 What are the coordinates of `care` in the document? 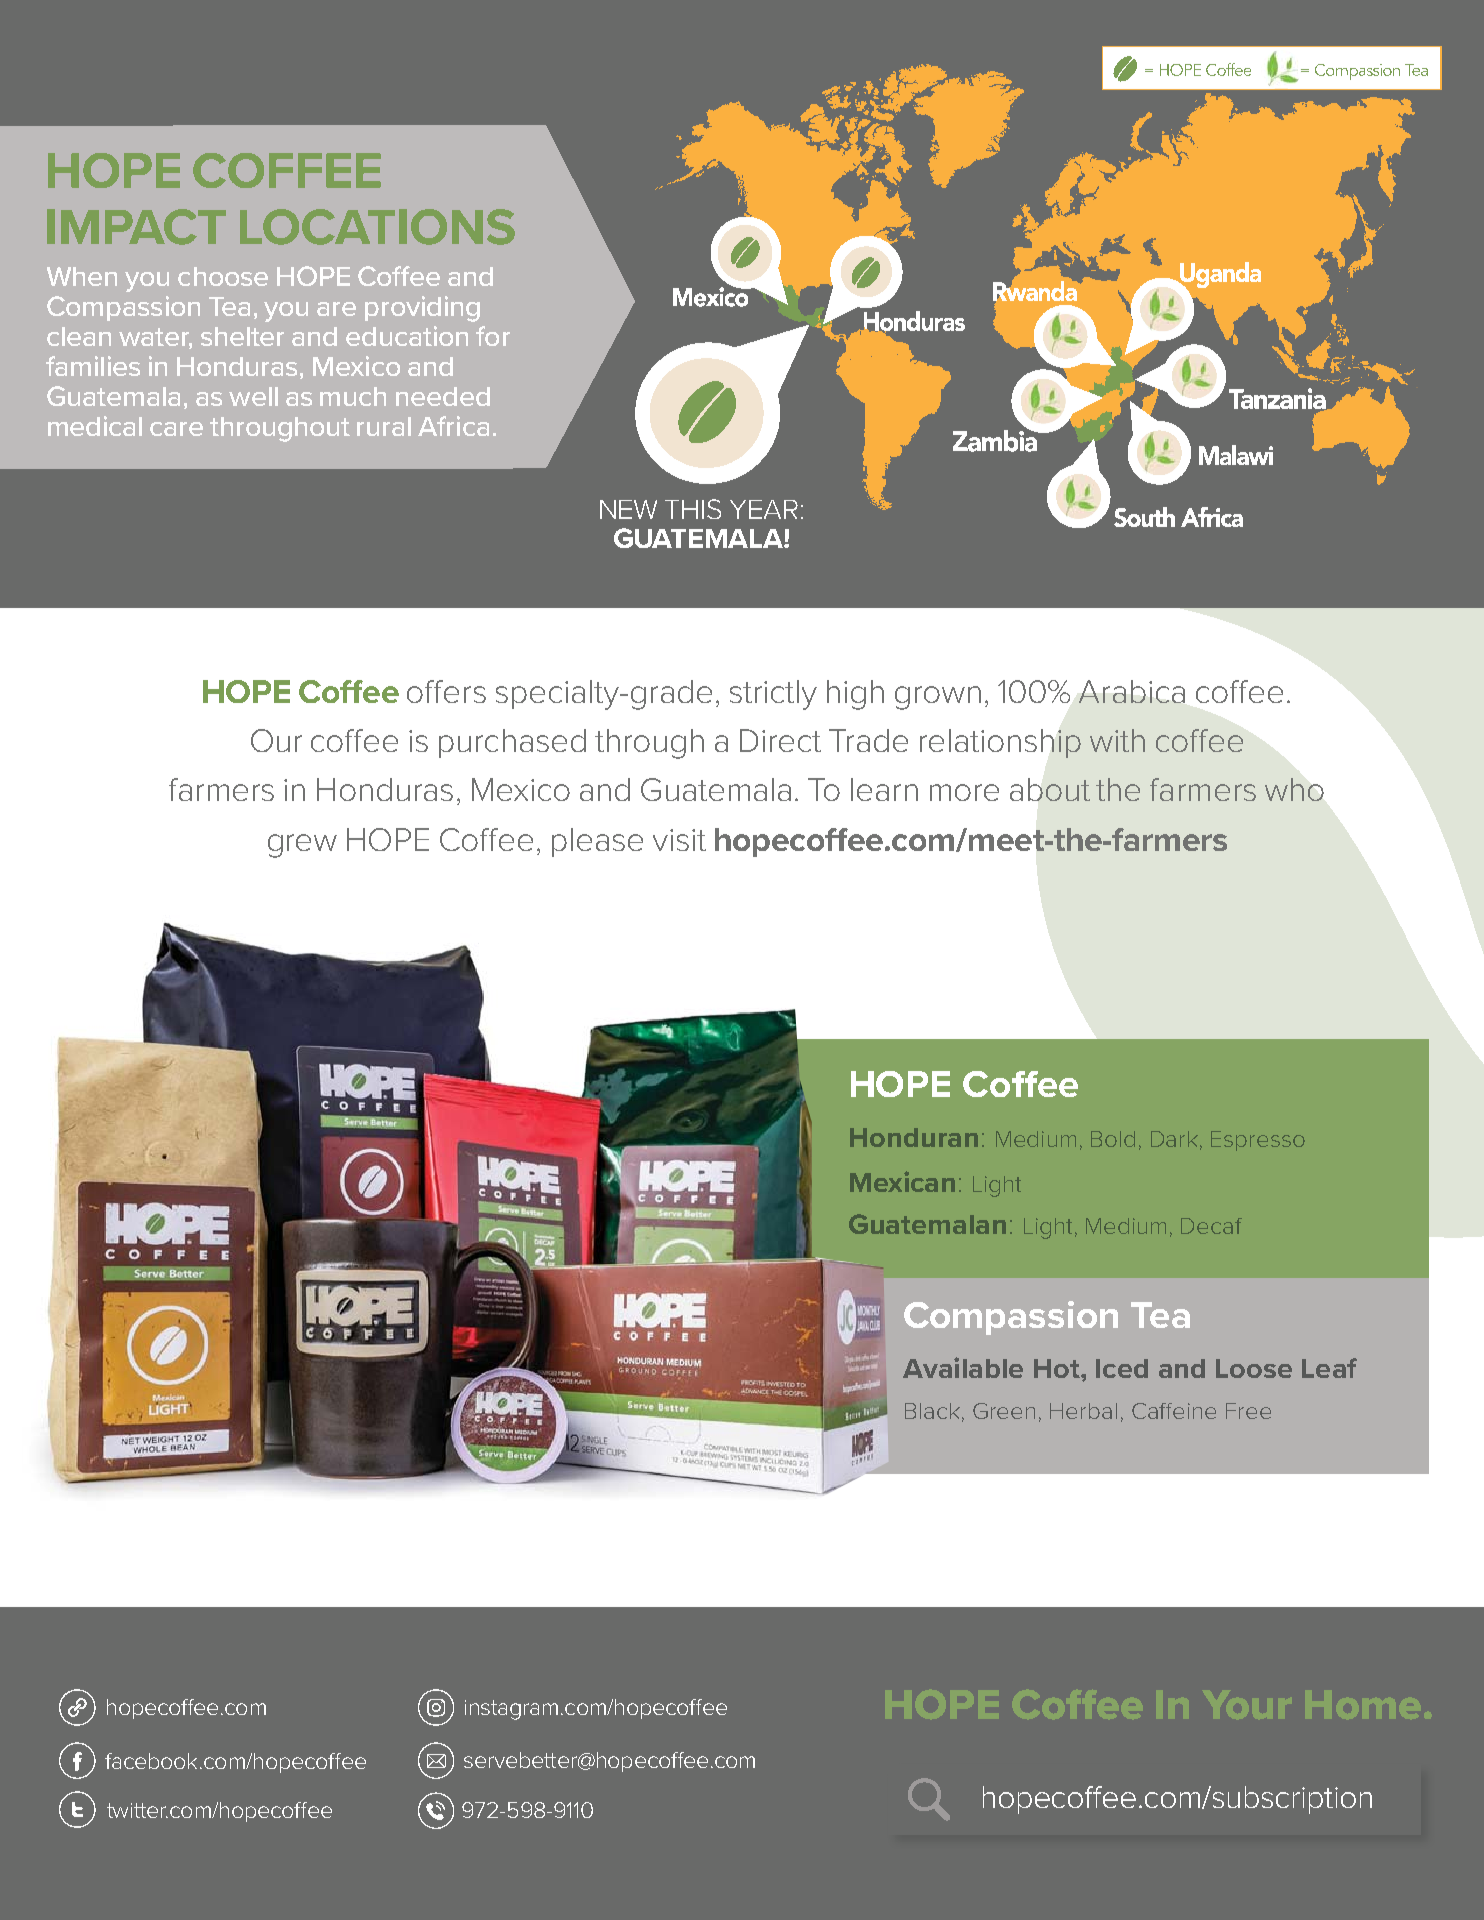 It's located at (176, 429).
